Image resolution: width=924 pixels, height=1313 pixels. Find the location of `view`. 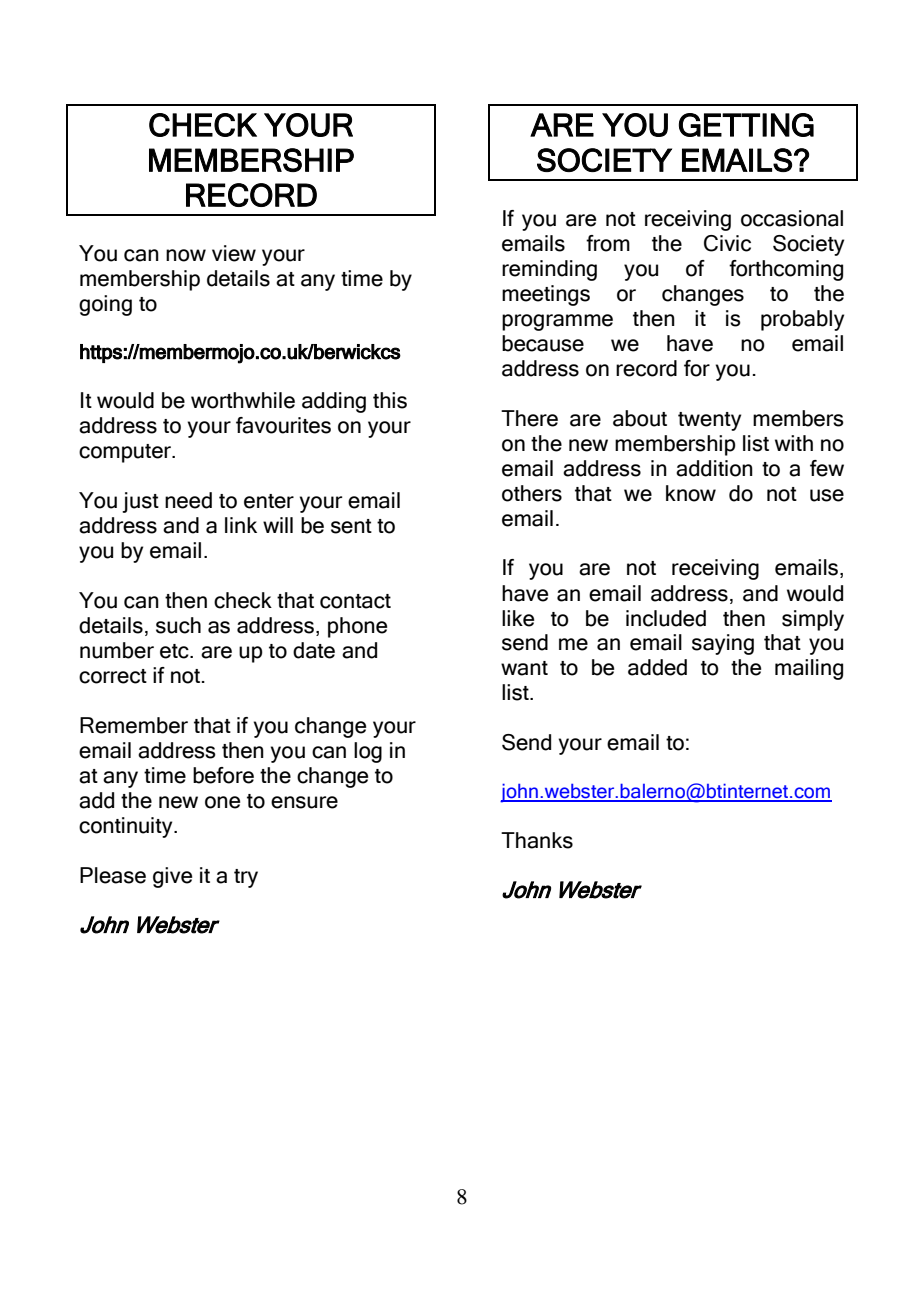

view is located at coordinates (234, 253).
